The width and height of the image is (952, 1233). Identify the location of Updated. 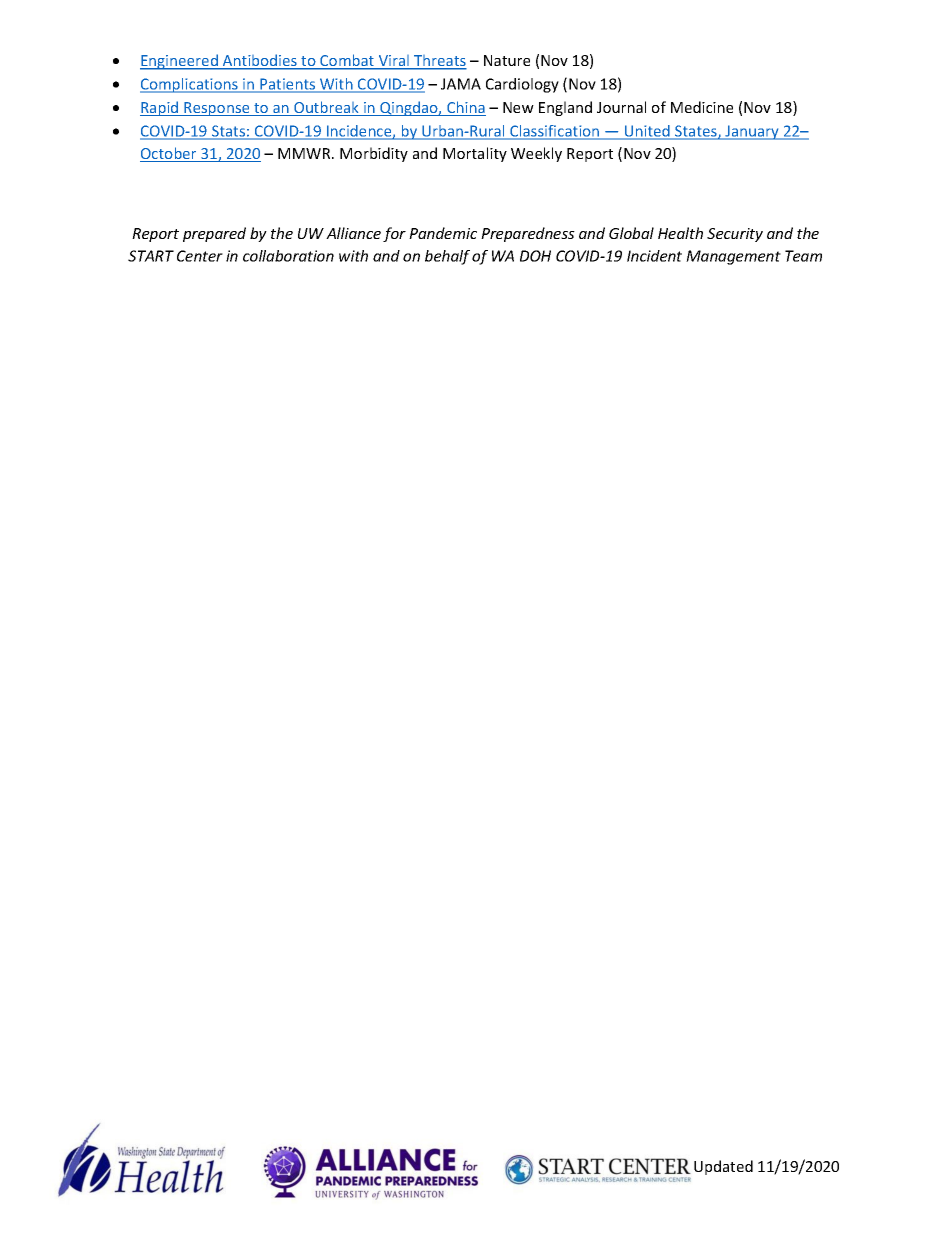
(723, 1167).
